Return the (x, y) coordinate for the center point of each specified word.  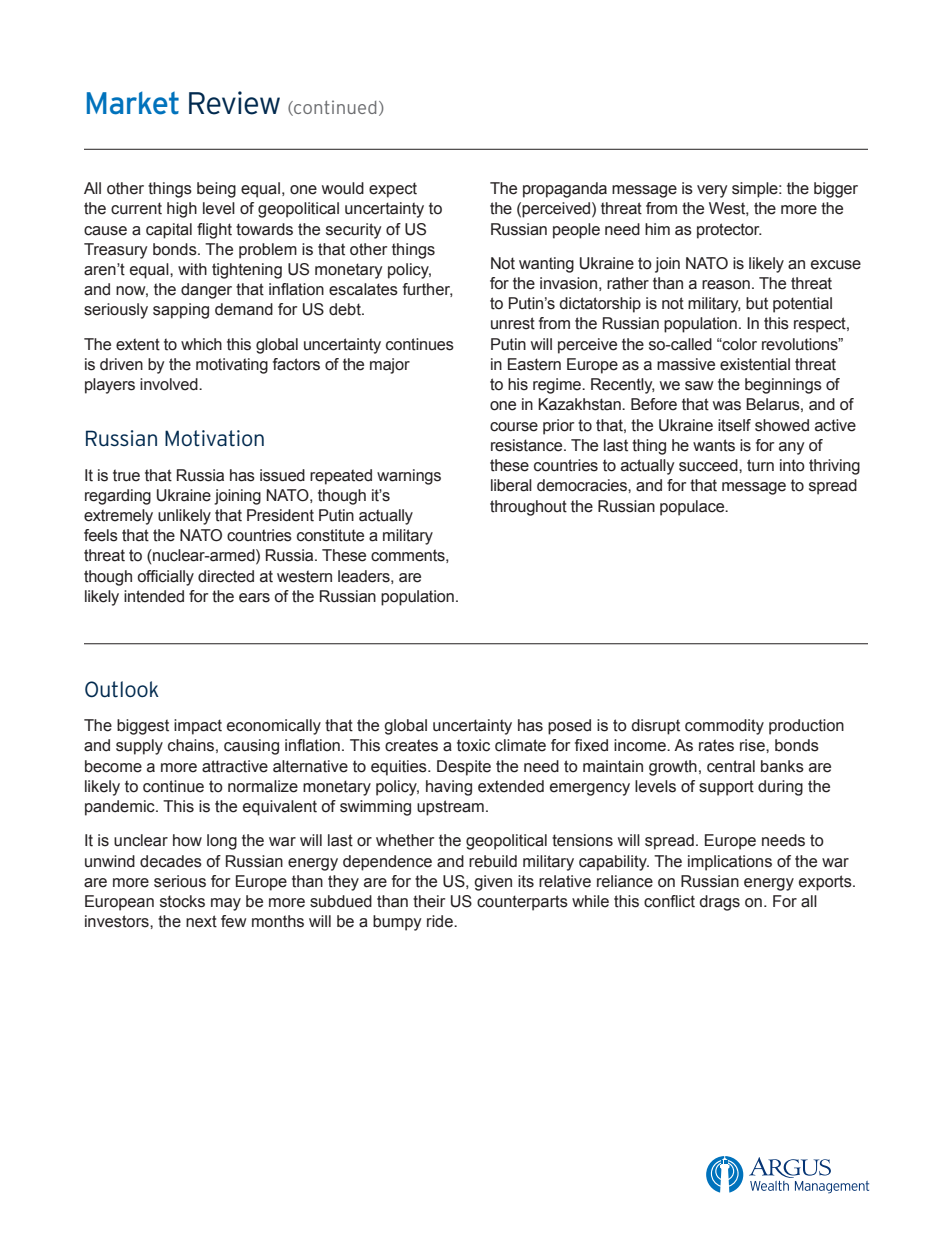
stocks (182, 901)
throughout (528, 508)
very (712, 191)
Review (234, 103)
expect (393, 190)
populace (693, 508)
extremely (118, 517)
